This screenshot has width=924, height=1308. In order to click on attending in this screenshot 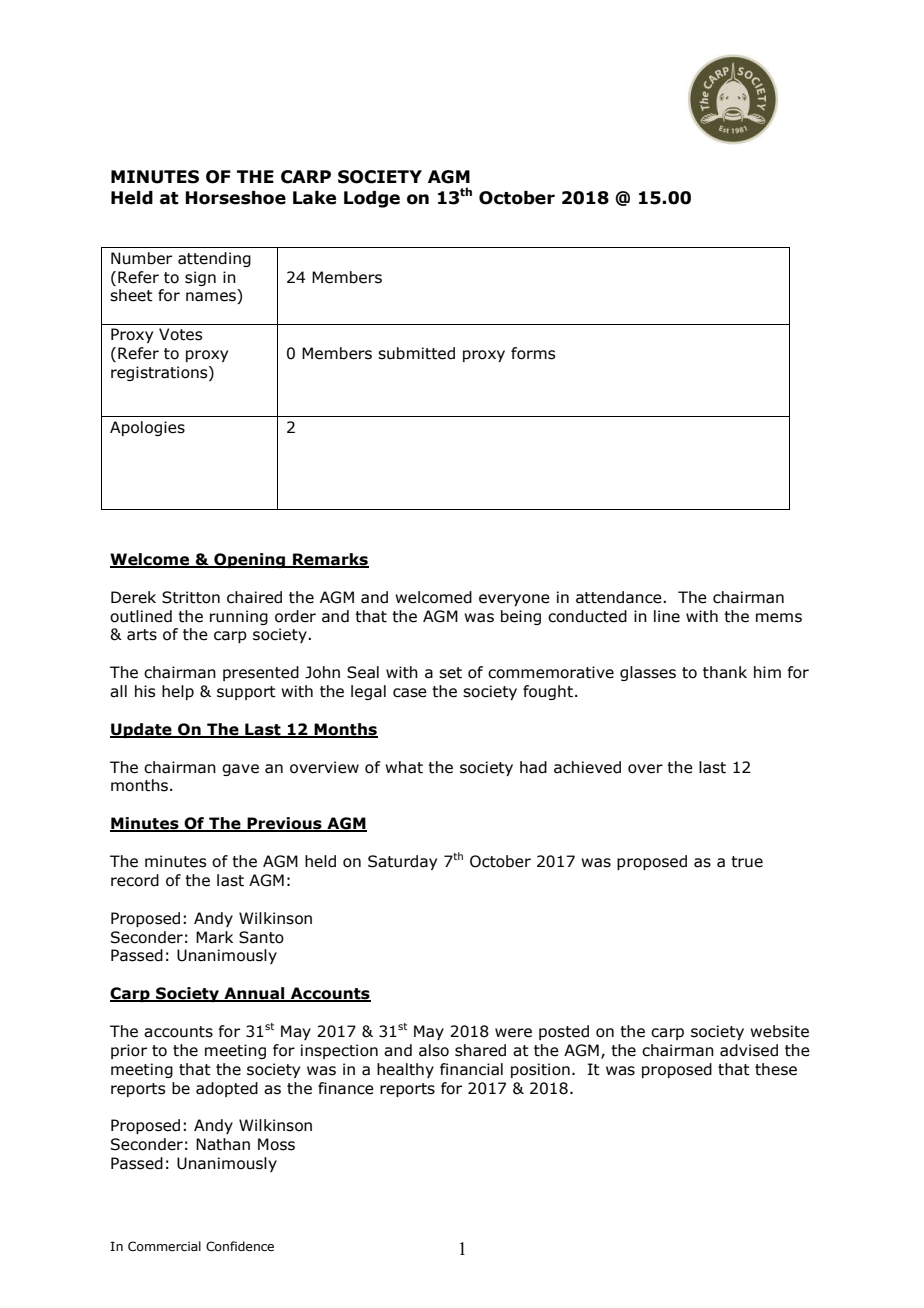, I will do `click(214, 259)`.
